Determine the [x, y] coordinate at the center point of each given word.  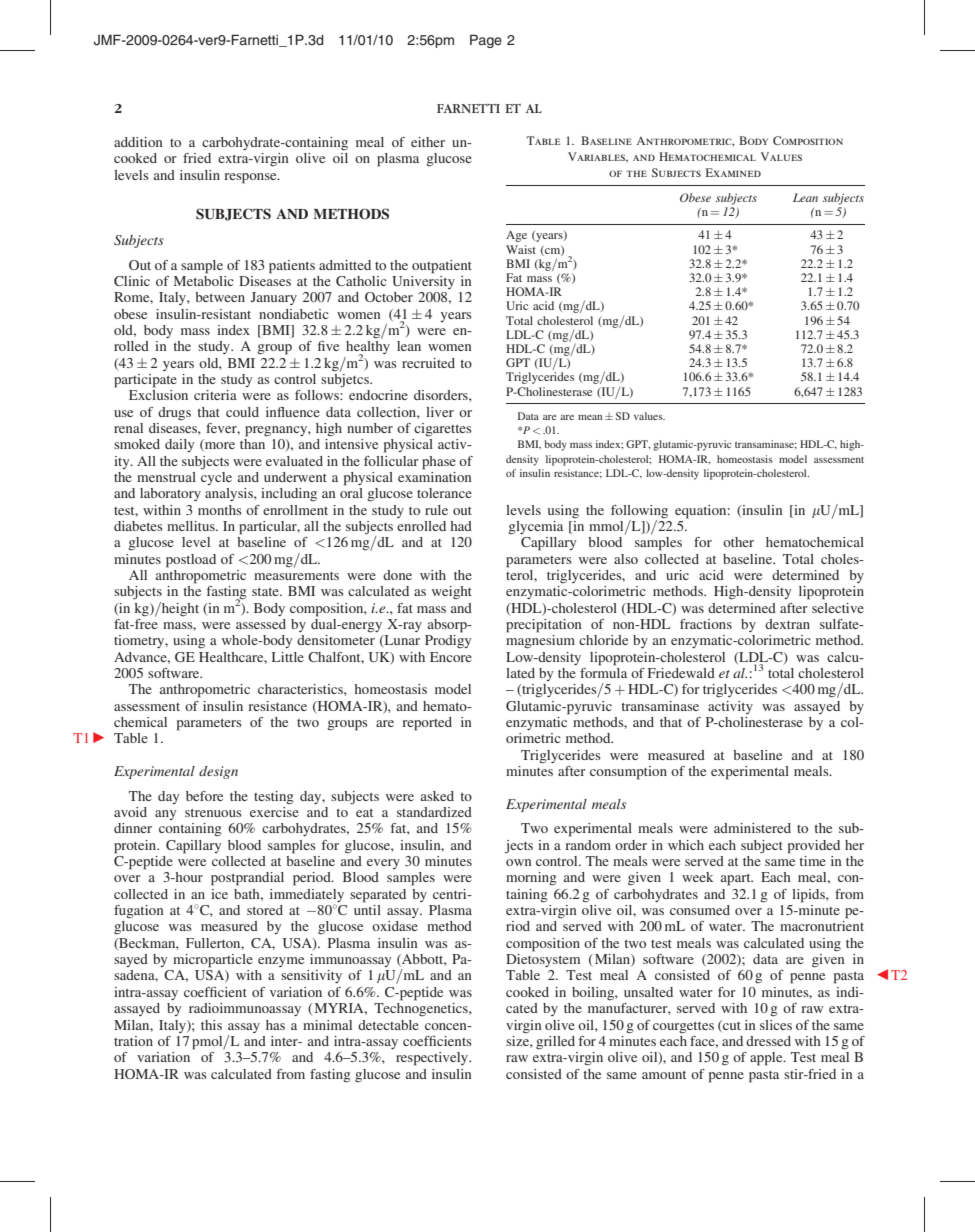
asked [437, 796]
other [738, 542]
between [220, 297]
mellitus [192, 526]
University [423, 281]
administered [752, 828]
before [204, 796]
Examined [733, 172]
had [461, 526]
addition [138, 142]
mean [590, 417]
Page [486, 41]
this [211, 1025]
